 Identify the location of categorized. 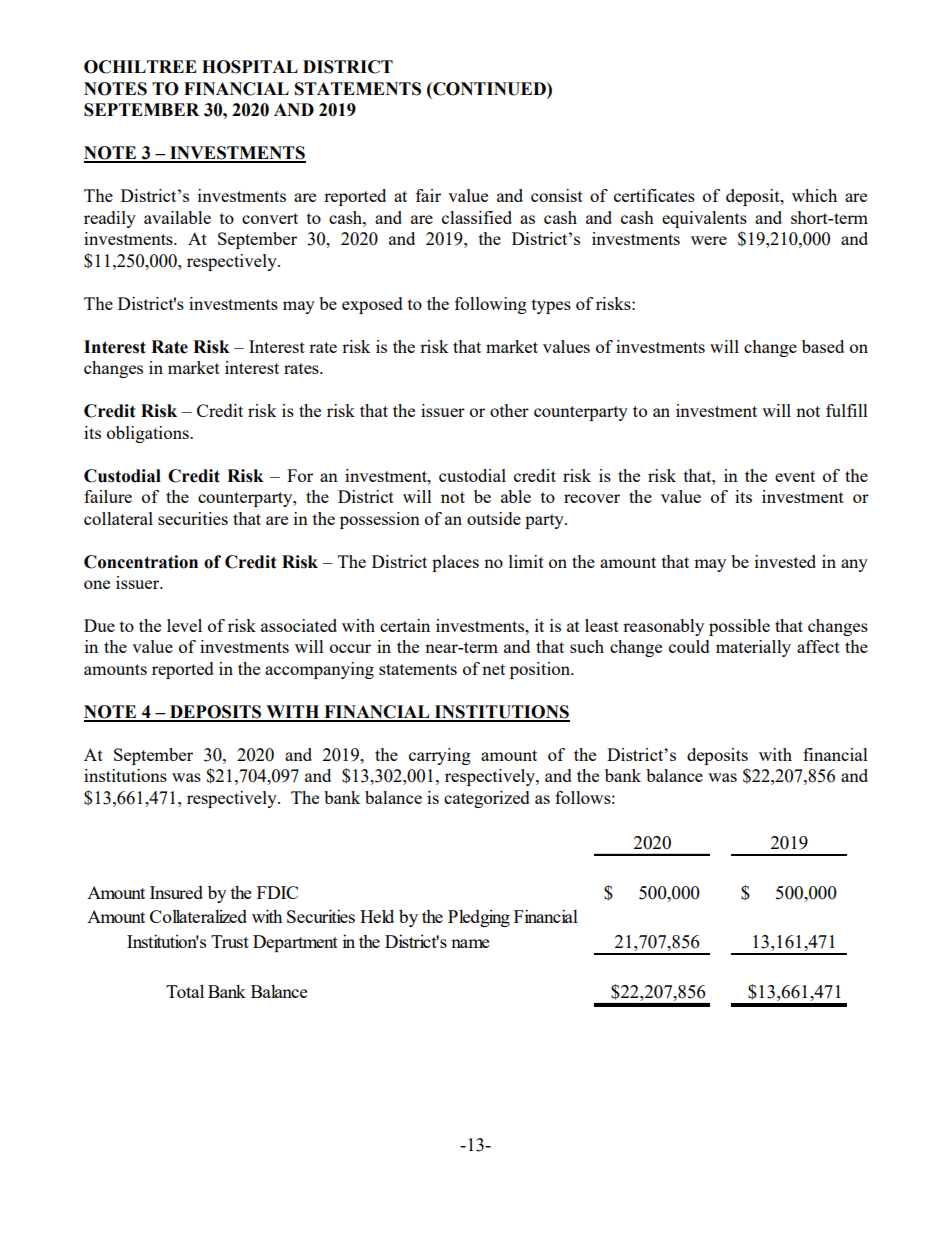
(487, 799).
